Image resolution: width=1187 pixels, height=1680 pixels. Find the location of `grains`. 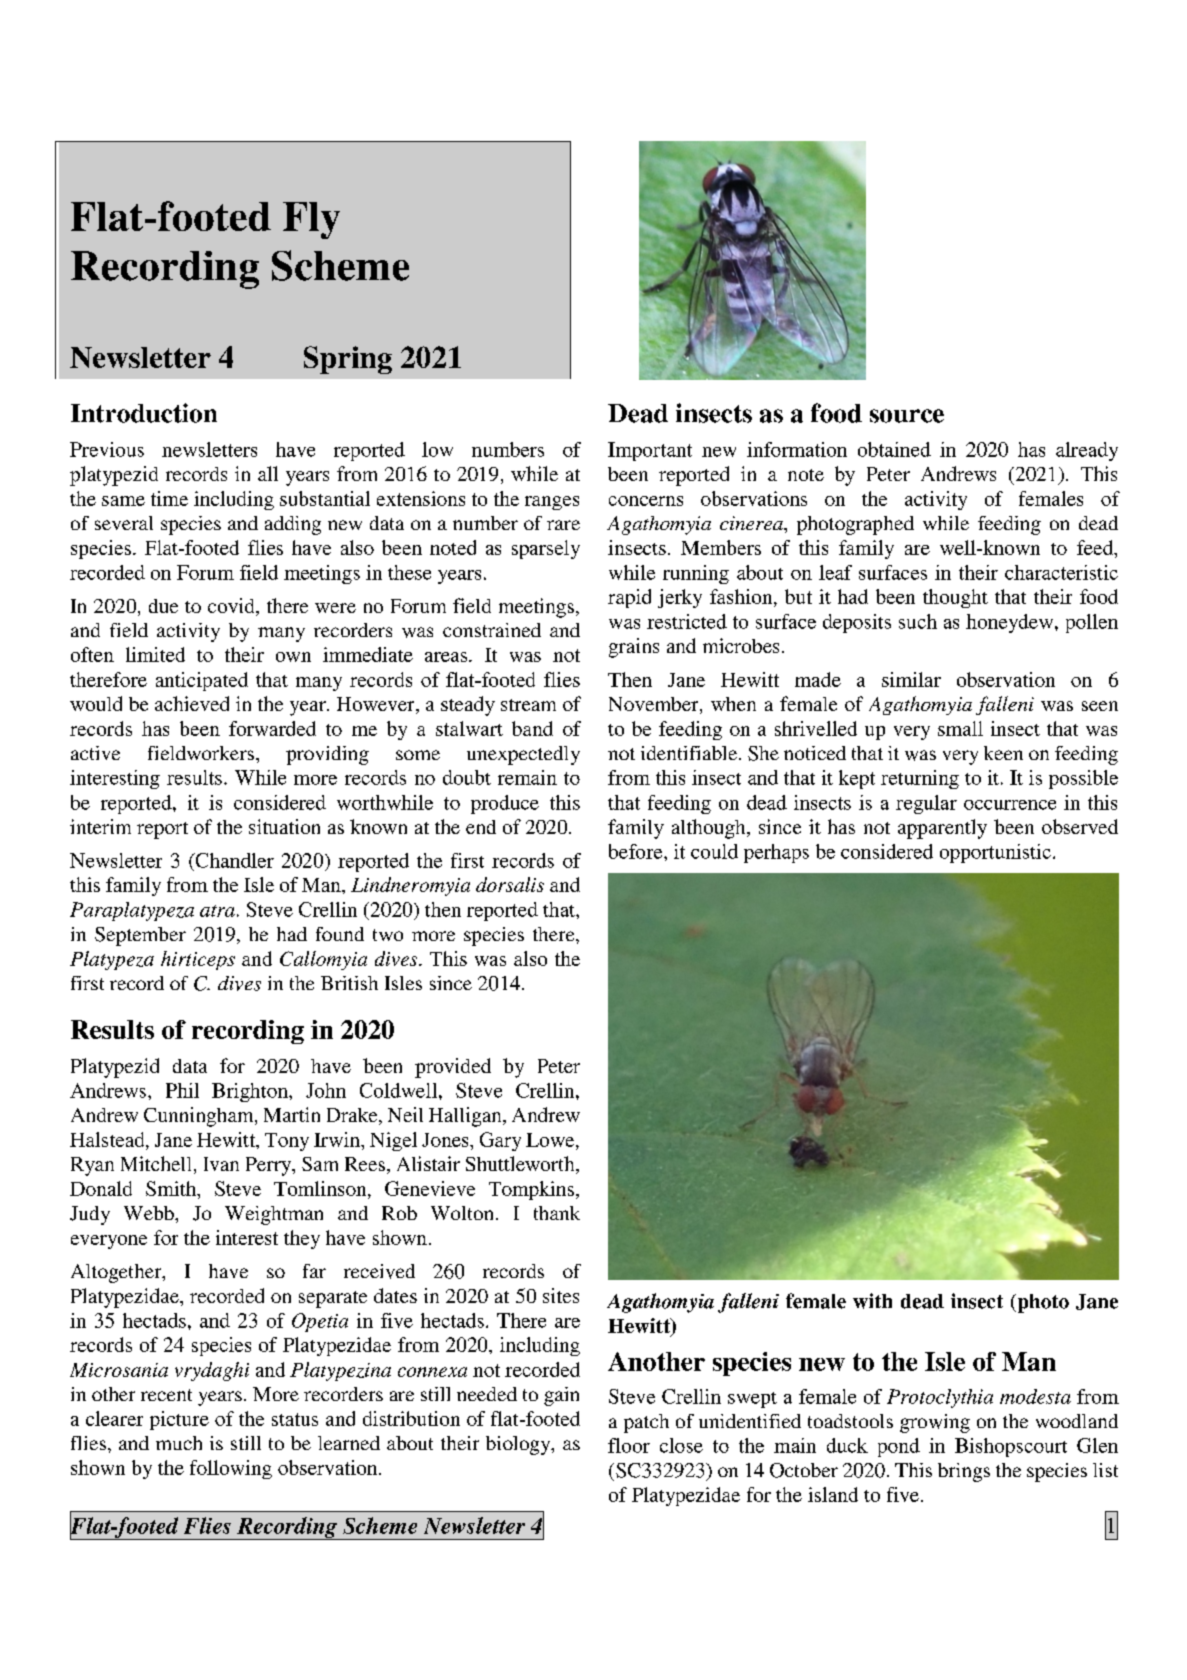

grains is located at coordinates (634, 648).
